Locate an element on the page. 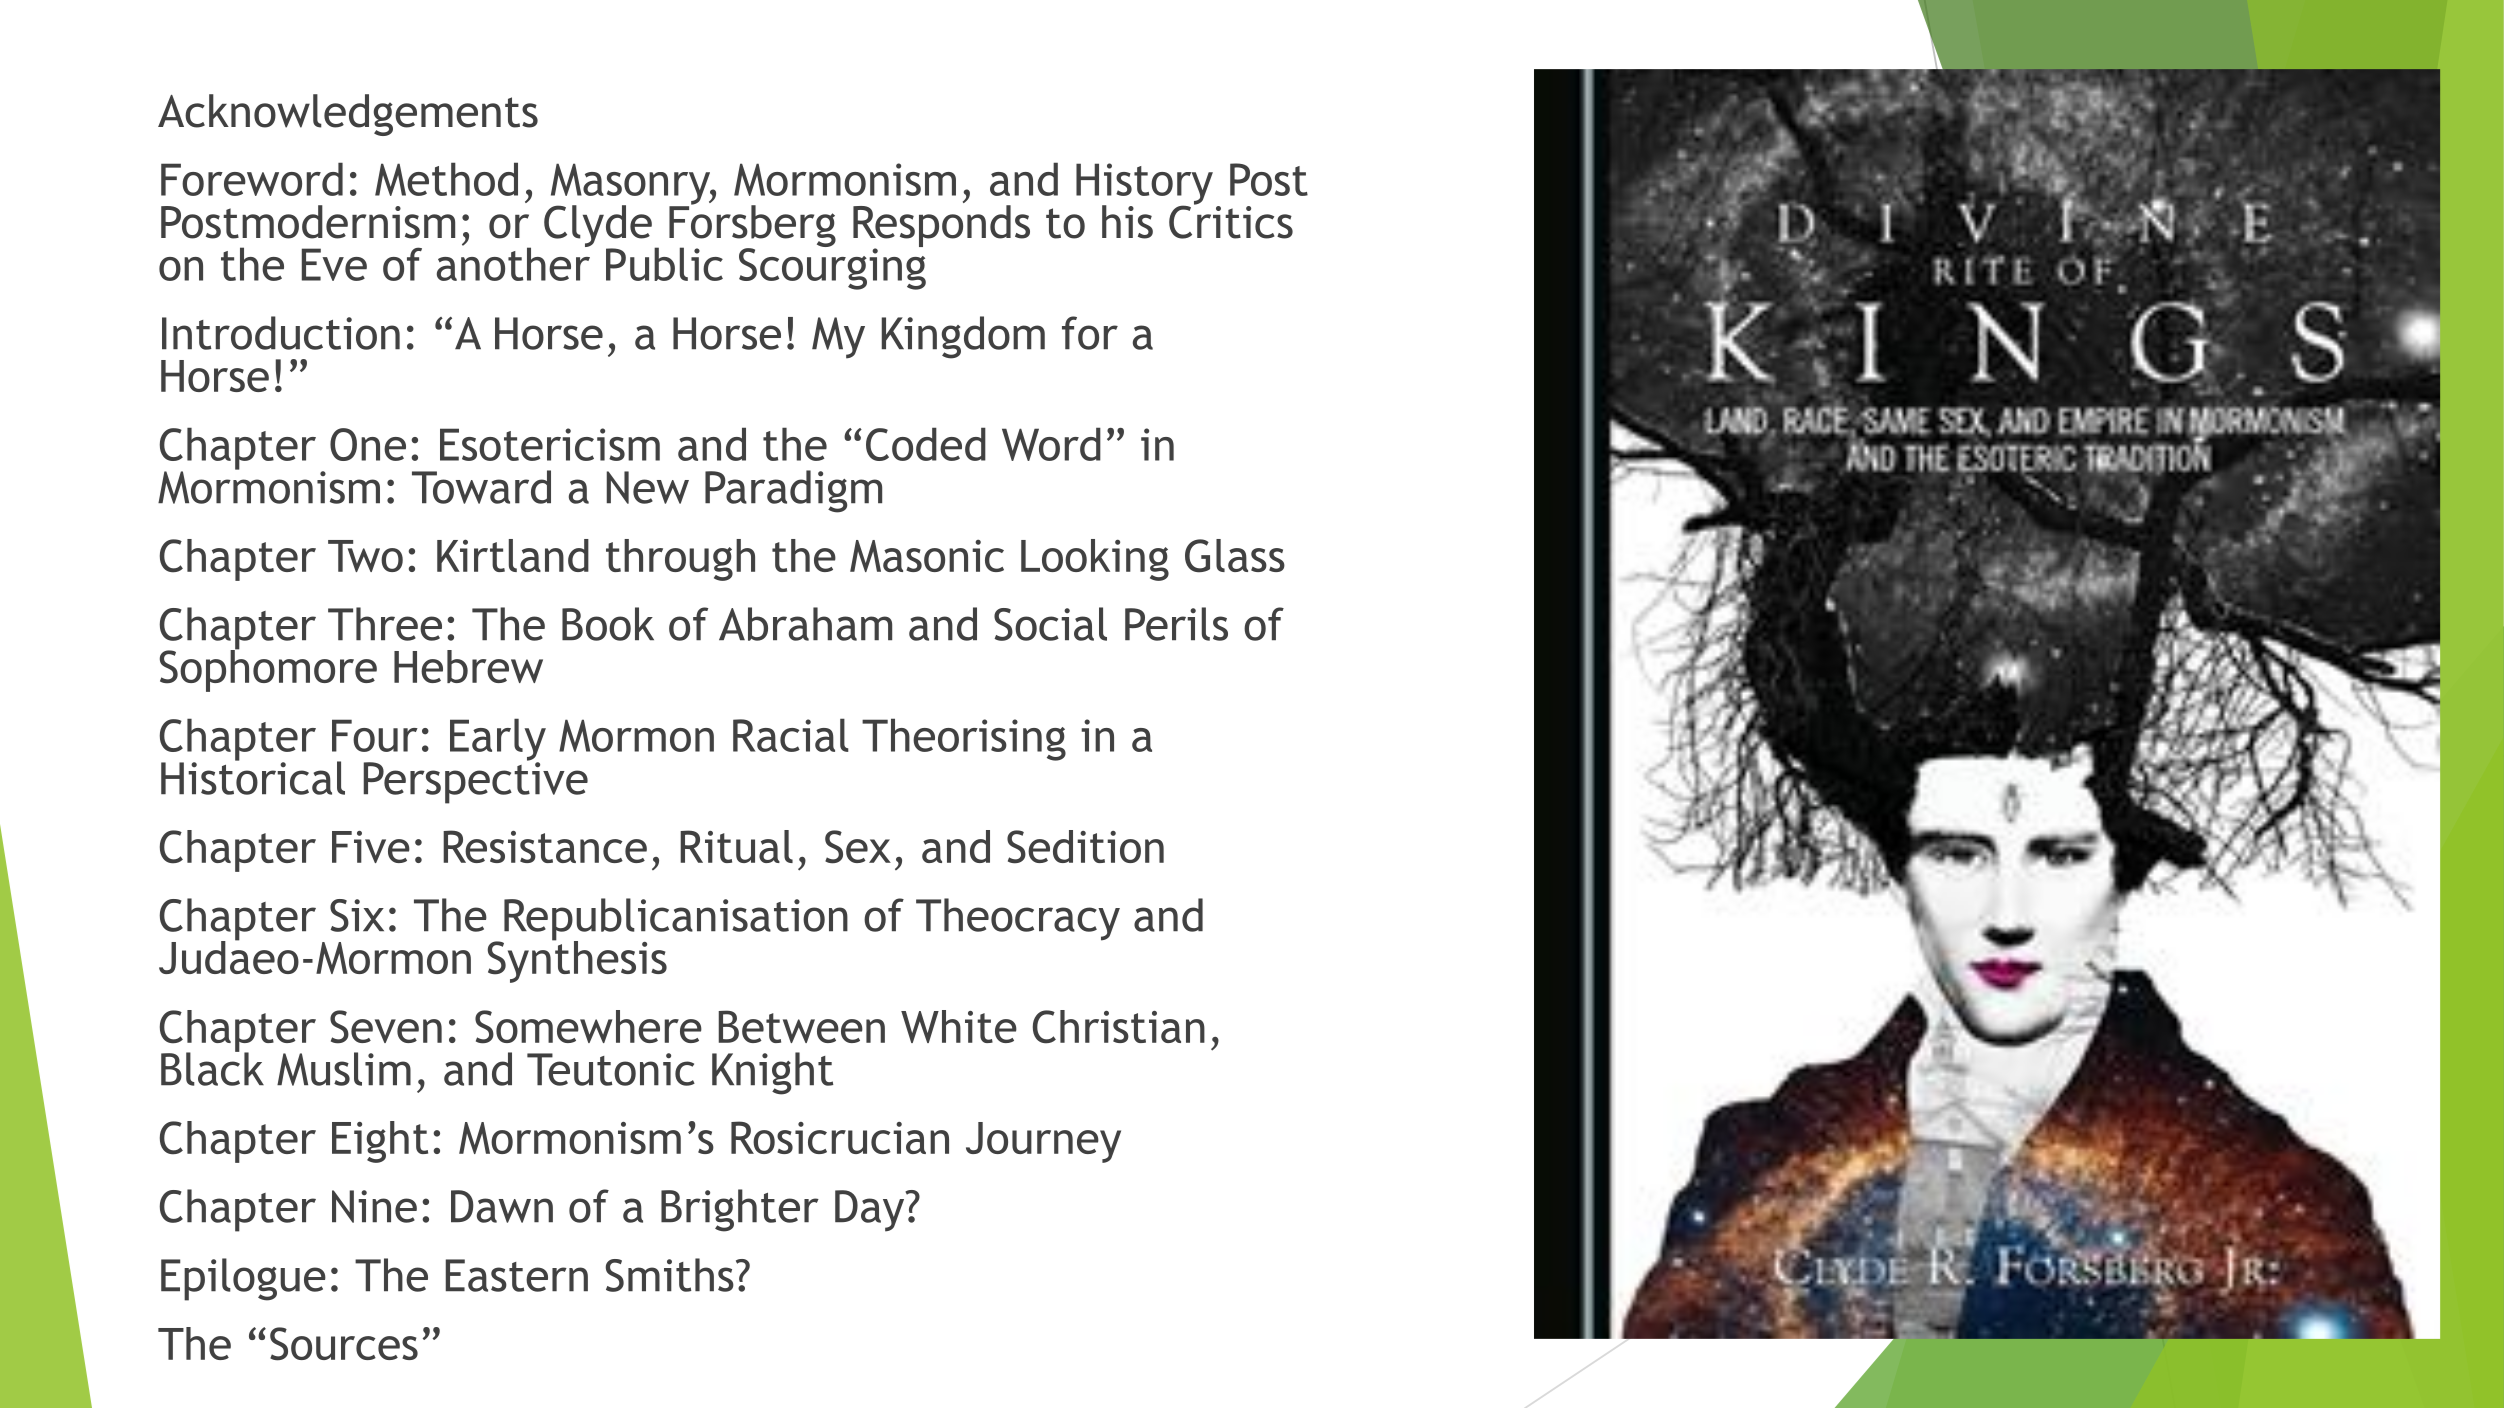 The width and height of the document is (2504, 1408). One is located at coordinates (368, 444).
